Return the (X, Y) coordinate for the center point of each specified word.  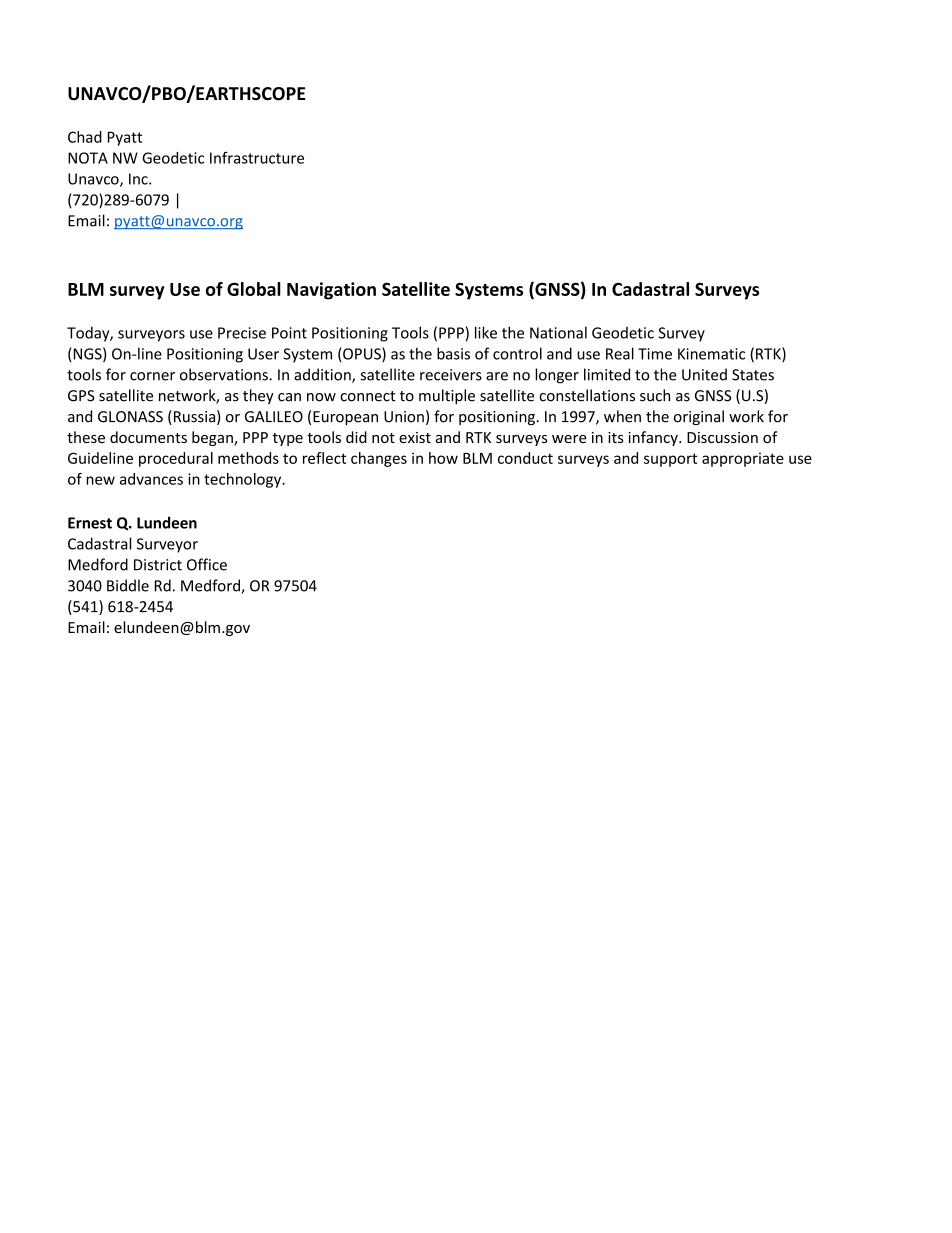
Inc (139, 179)
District (158, 565)
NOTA (88, 158)
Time (655, 354)
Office (207, 564)
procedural (176, 459)
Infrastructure (257, 157)
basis (453, 353)
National (558, 332)
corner (152, 376)
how (443, 458)
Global (254, 289)
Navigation (331, 291)
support (670, 460)
